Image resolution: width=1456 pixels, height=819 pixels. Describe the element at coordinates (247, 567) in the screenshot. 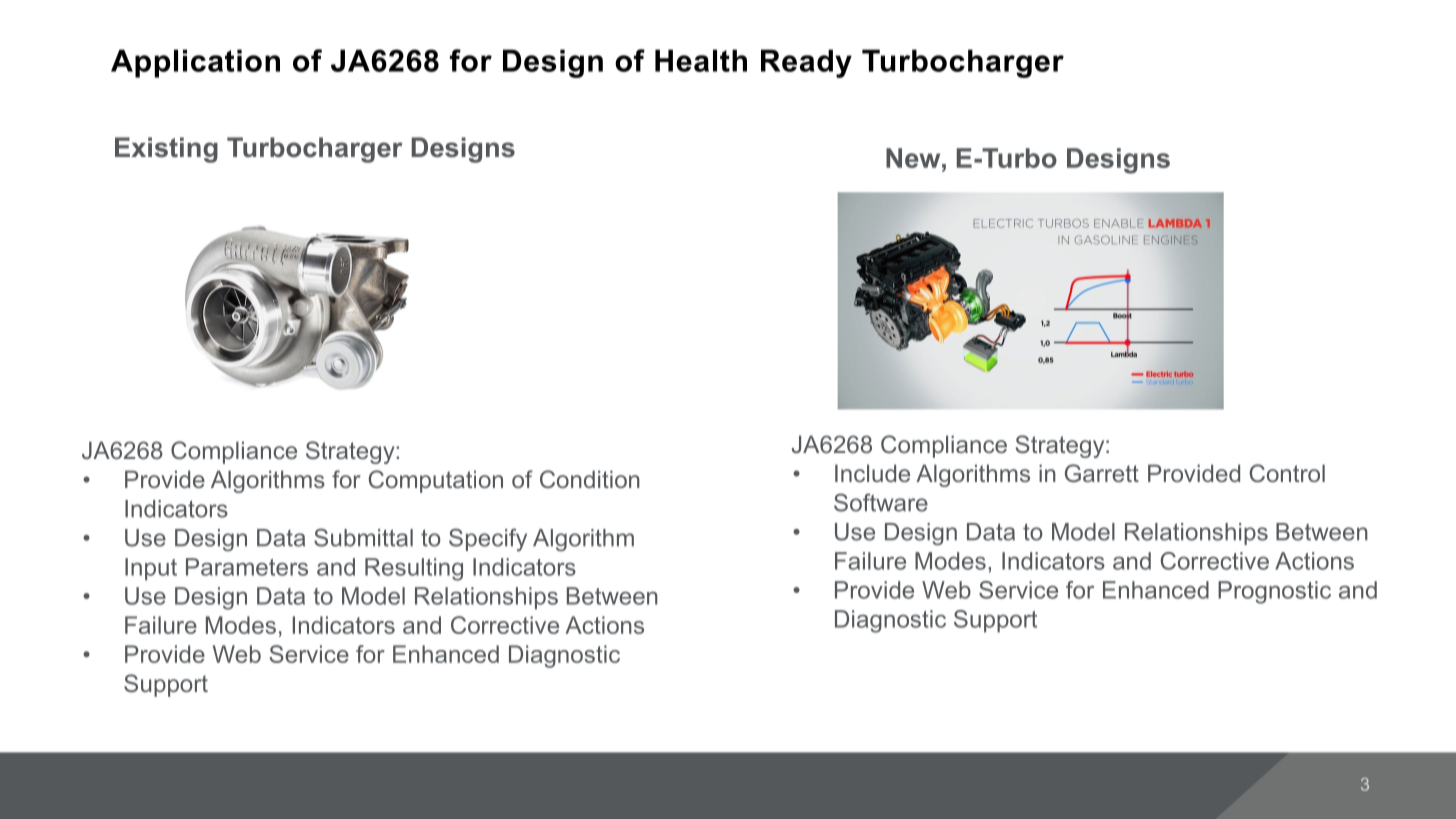

I see `Parameters` at that location.
